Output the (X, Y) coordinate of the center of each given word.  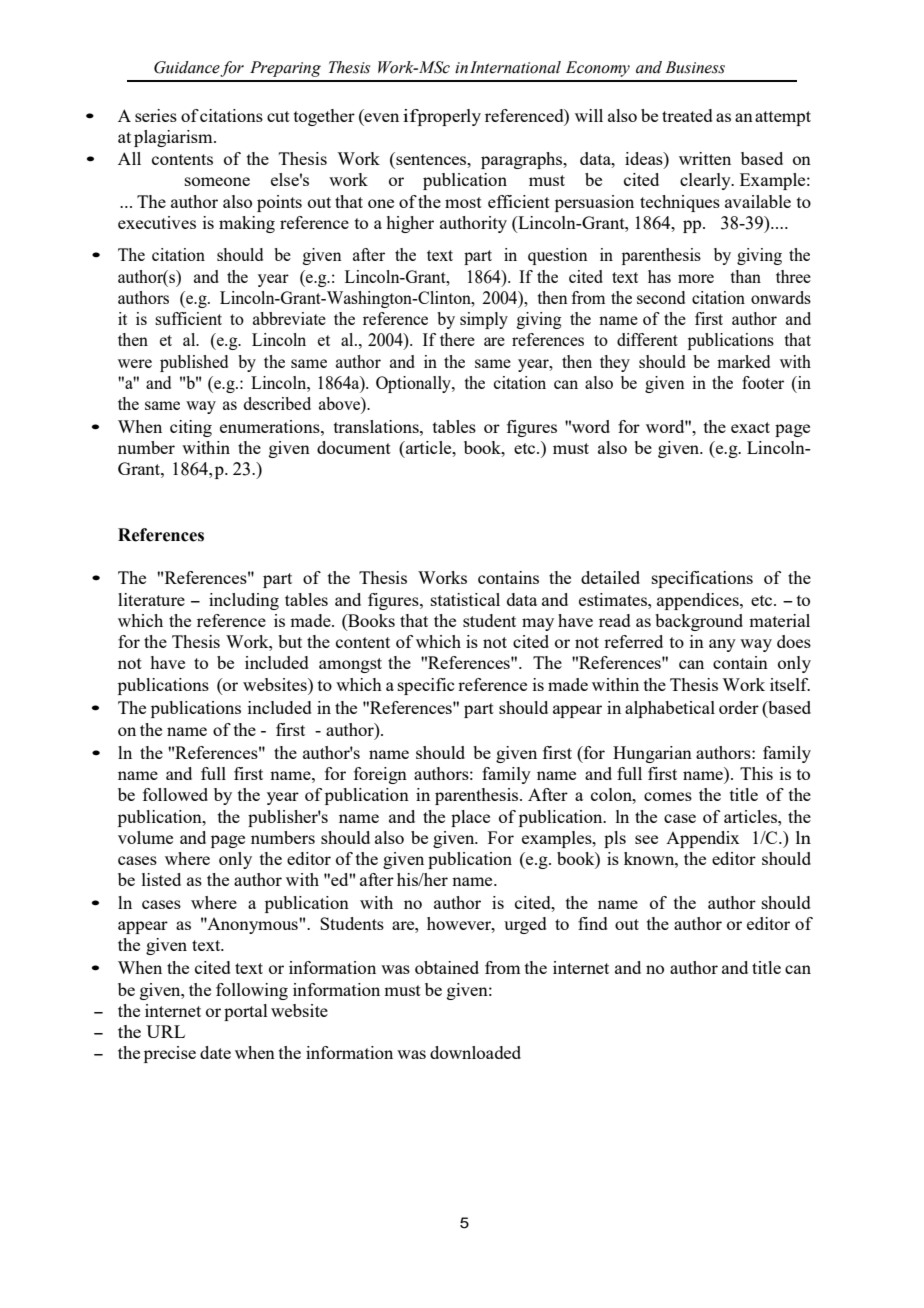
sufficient (188, 318)
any (722, 645)
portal (246, 1012)
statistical (465, 599)
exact (750, 427)
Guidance (187, 68)
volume (145, 837)
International (515, 67)
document (354, 447)
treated (687, 115)
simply (484, 320)
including (244, 601)
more (696, 278)
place (470, 818)
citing (191, 428)
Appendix (703, 839)
